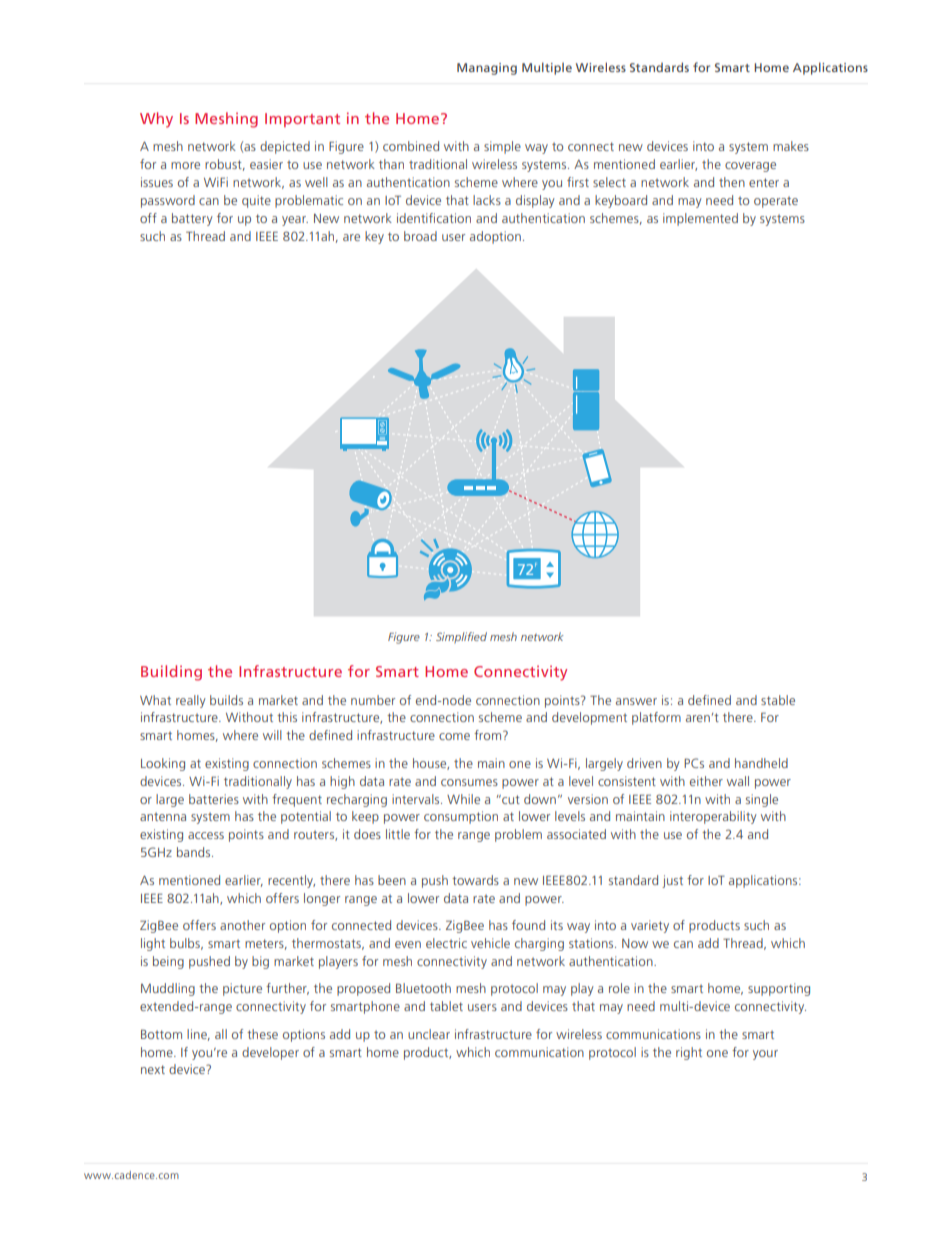 This screenshot has width=952, height=1233. Describe the element at coordinates (489, 735) in the screenshot. I see `from` at that location.
